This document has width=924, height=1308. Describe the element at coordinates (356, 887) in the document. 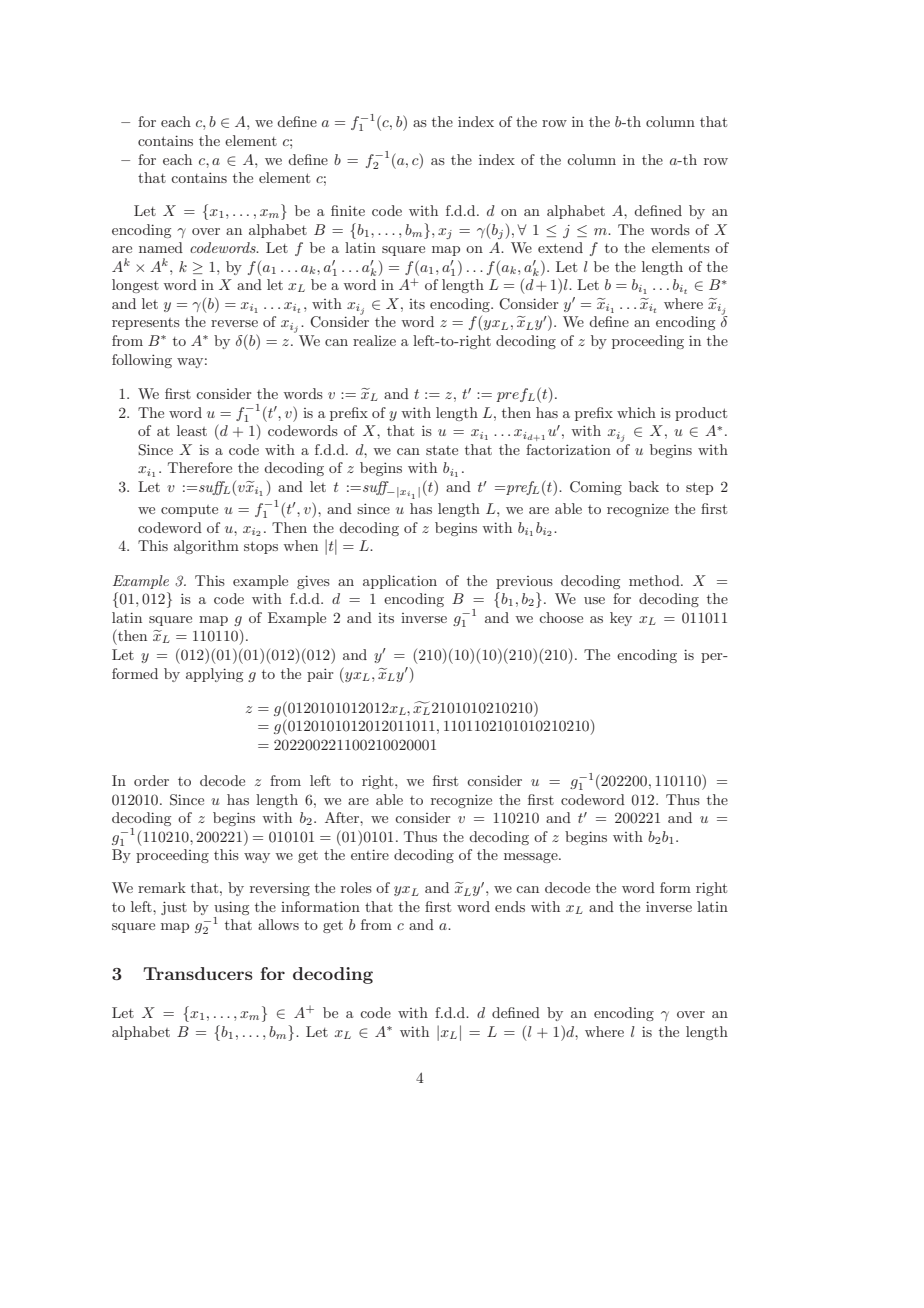

I see `roles` at that location.
